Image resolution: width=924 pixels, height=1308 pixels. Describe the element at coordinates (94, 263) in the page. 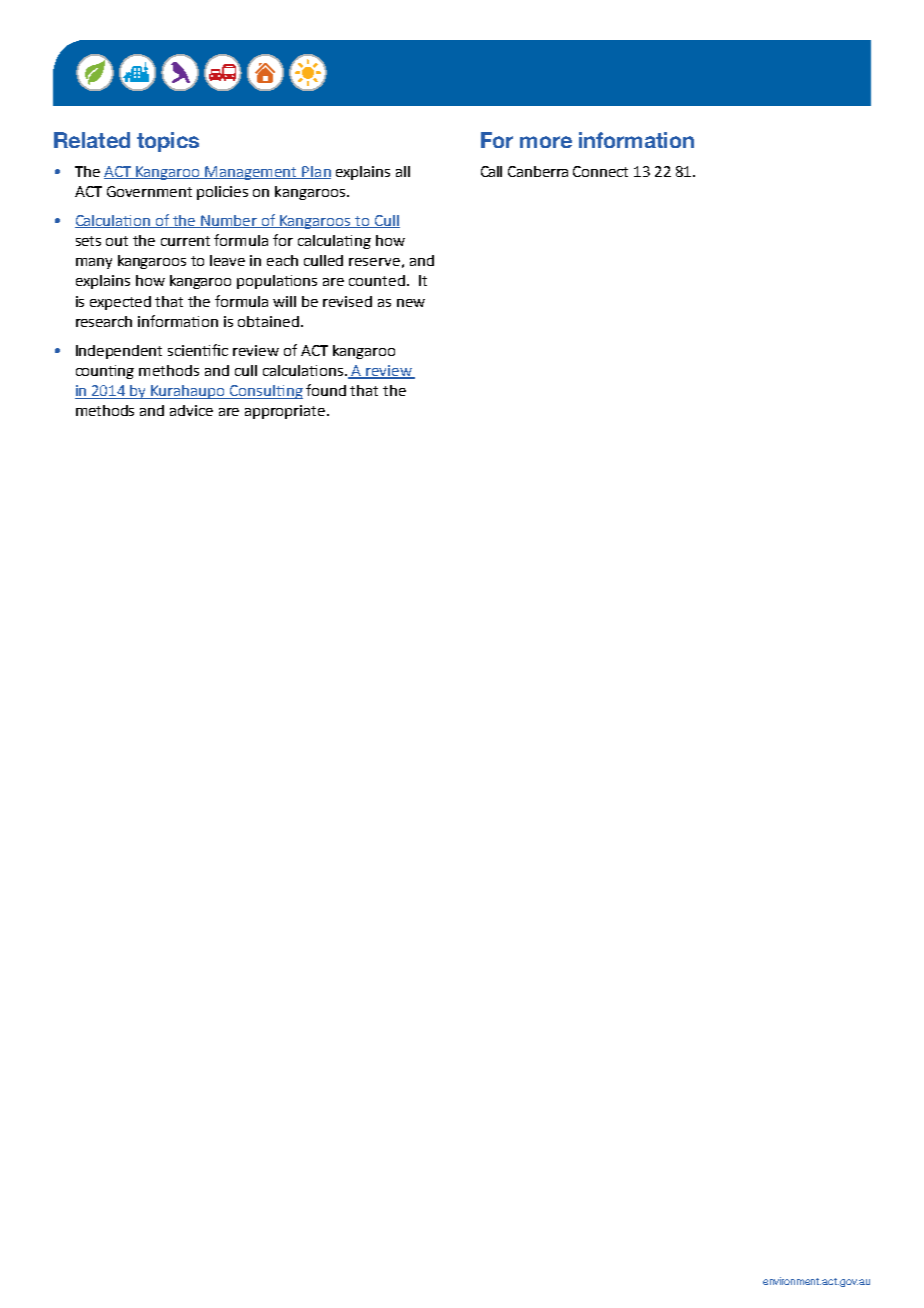

I see `many` at that location.
